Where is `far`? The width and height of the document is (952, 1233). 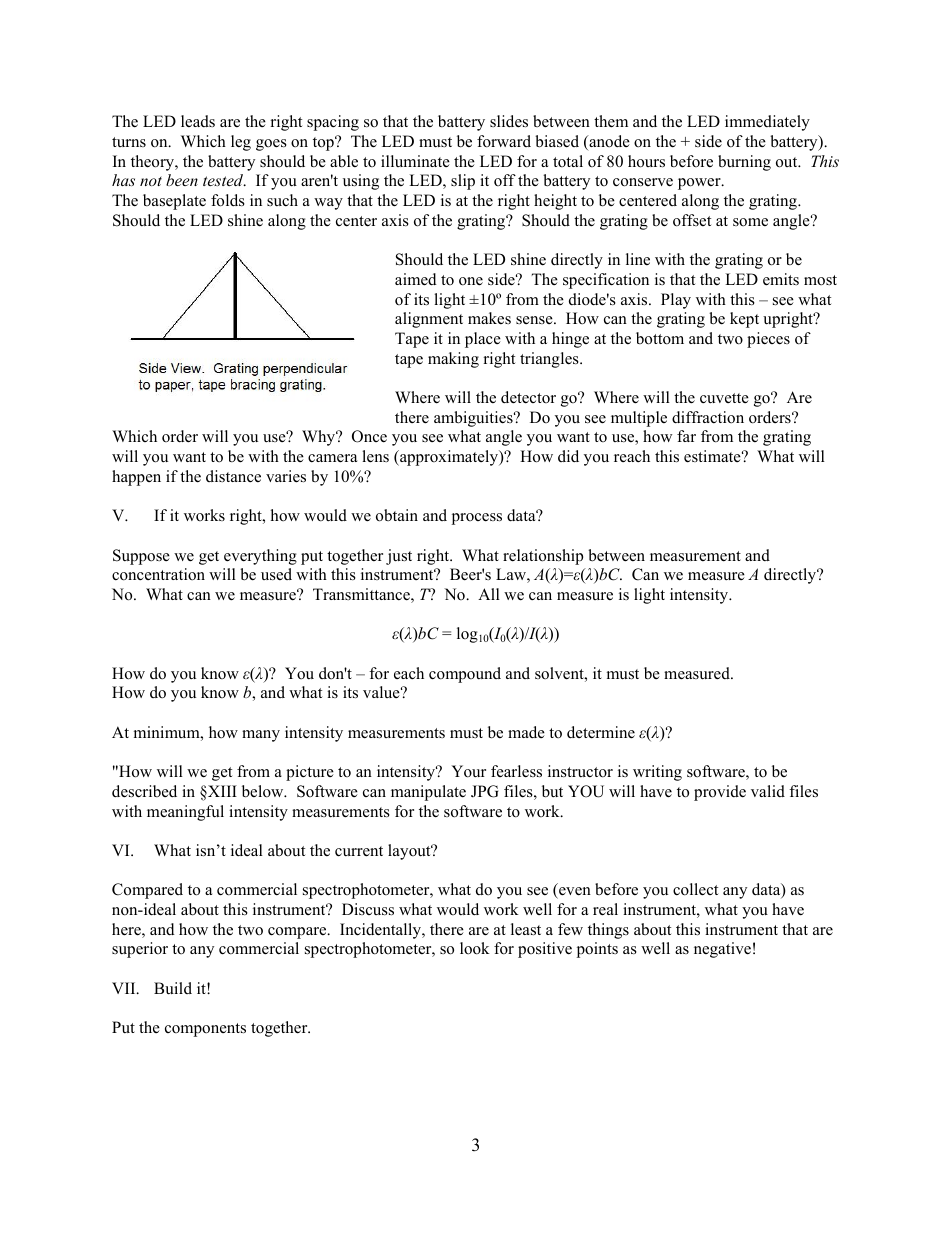
far is located at coordinates (686, 436).
